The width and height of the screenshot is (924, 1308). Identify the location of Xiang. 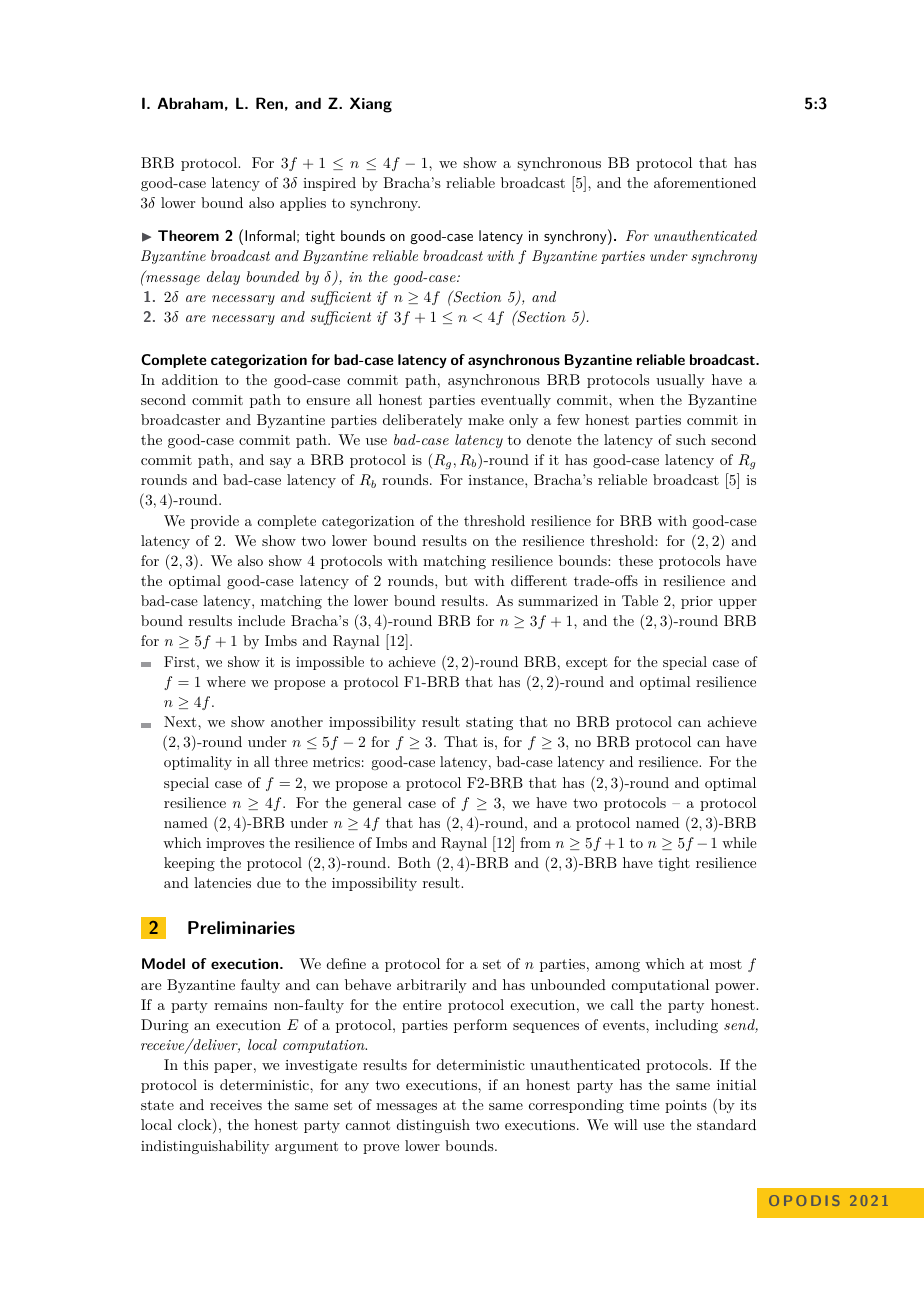
(371, 105).
